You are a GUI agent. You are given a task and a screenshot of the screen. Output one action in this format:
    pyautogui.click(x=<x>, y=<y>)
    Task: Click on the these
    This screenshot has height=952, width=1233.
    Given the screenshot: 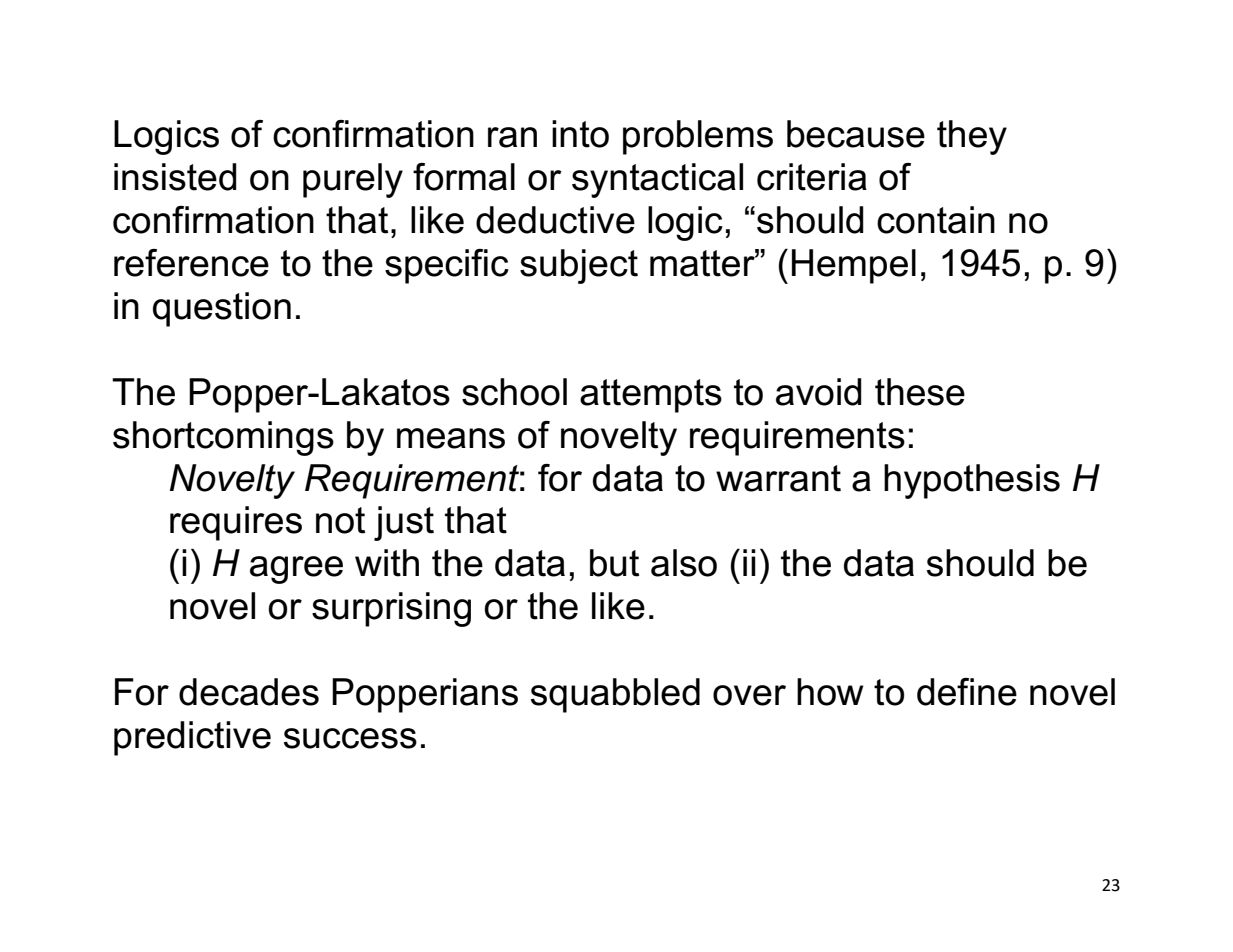 What is the action you would take?
    pyautogui.click(x=920, y=392)
